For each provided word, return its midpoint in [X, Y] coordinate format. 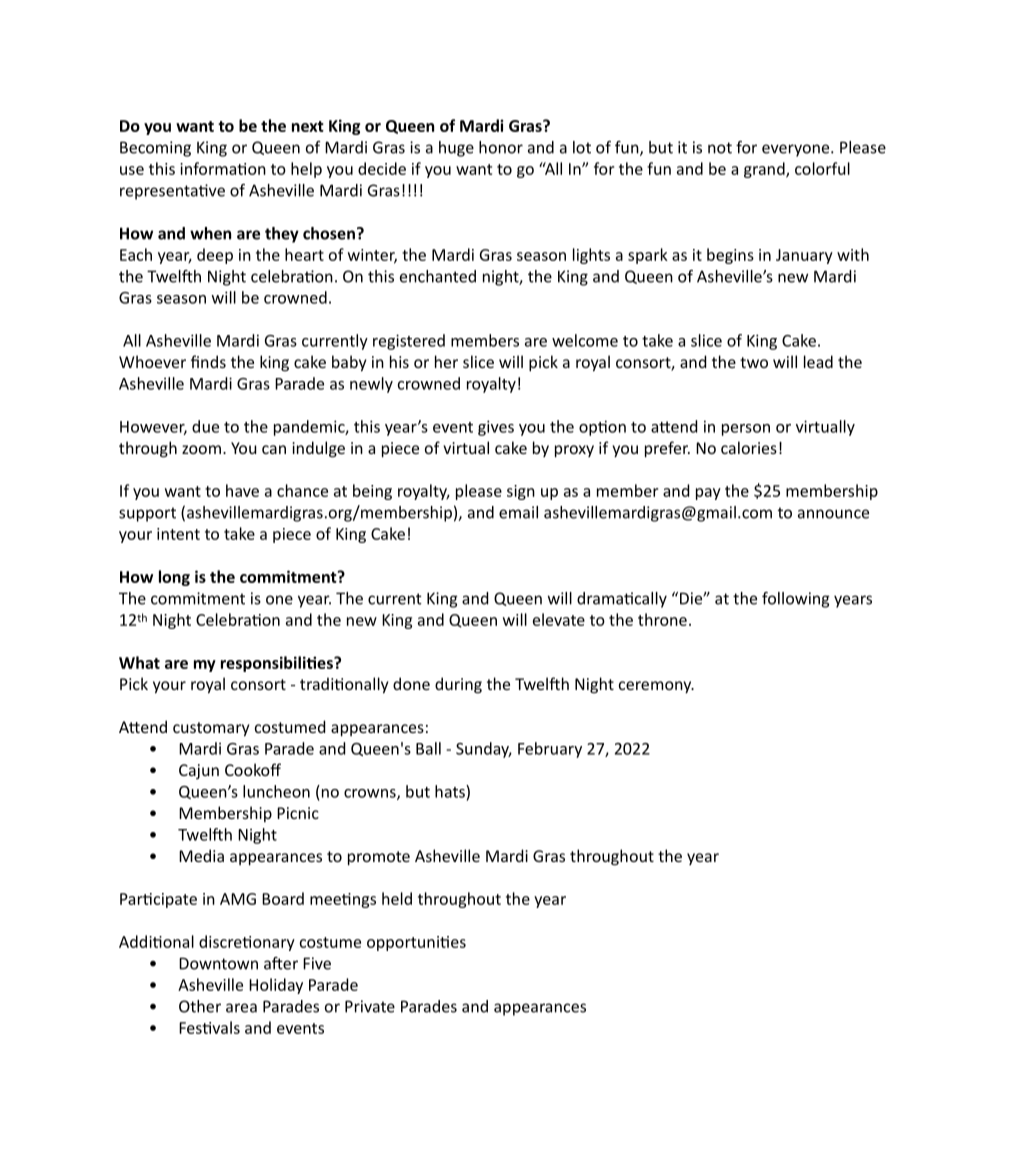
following [796, 600]
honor [501, 147]
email [518, 512]
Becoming [155, 149]
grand [765, 170]
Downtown [218, 963]
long [174, 578]
